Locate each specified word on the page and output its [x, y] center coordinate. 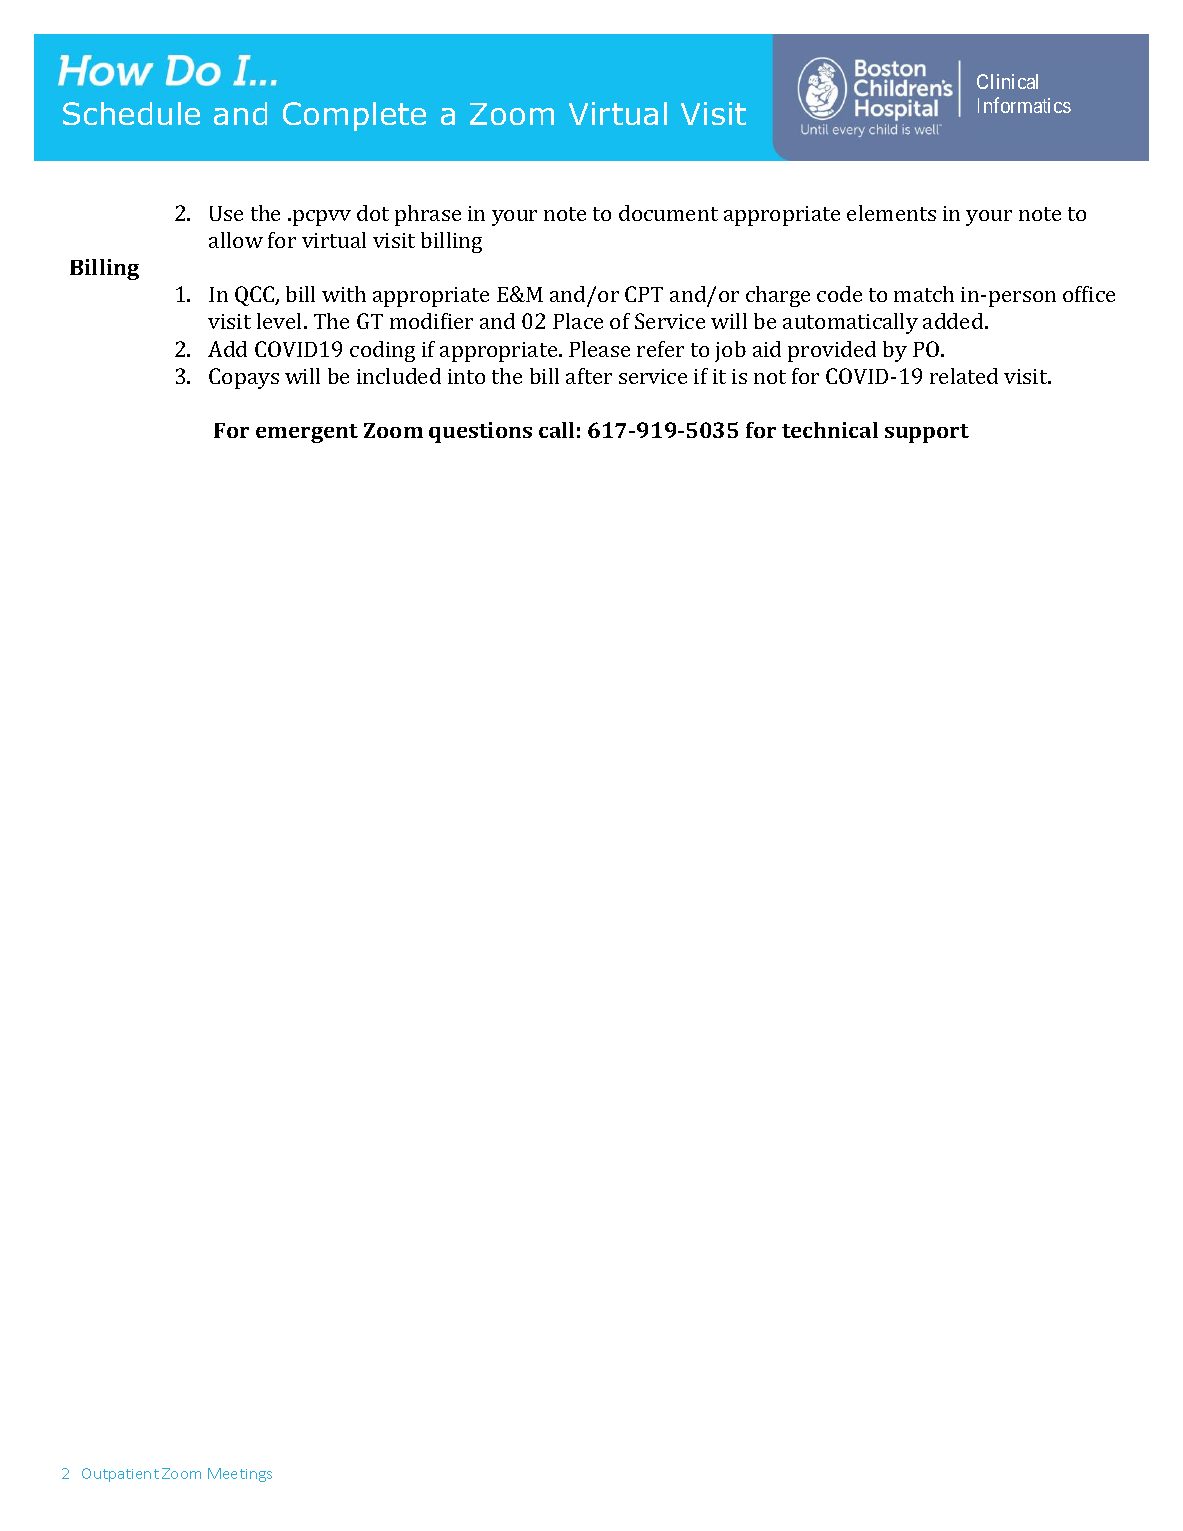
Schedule [131, 113]
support [927, 433]
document [668, 213]
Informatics [1024, 105]
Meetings [240, 1475]
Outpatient [120, 1475]
